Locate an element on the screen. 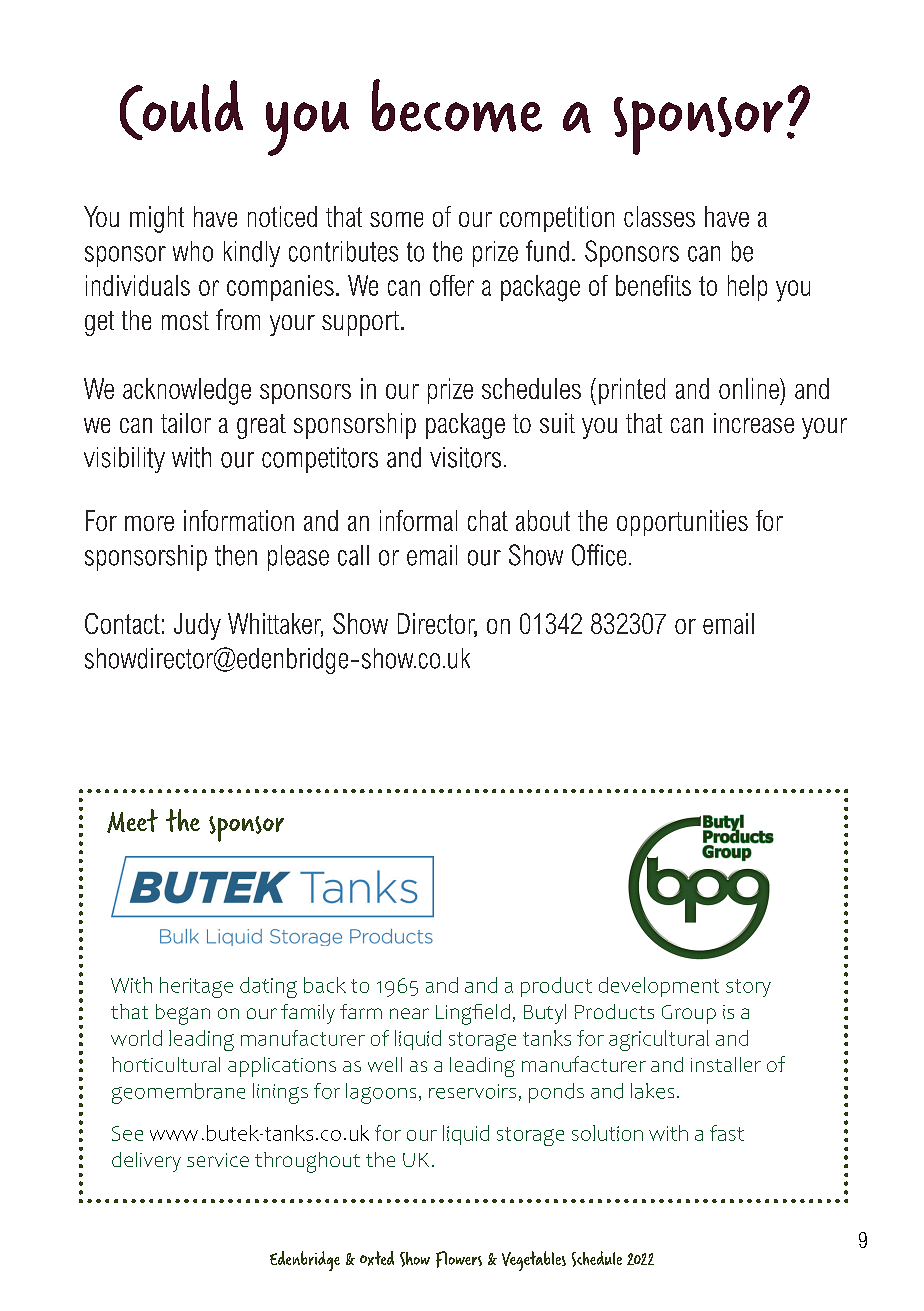 Image resolution: width=924 pixels, height=1311 pixels. Judy is located at coordinates (197, 626).
